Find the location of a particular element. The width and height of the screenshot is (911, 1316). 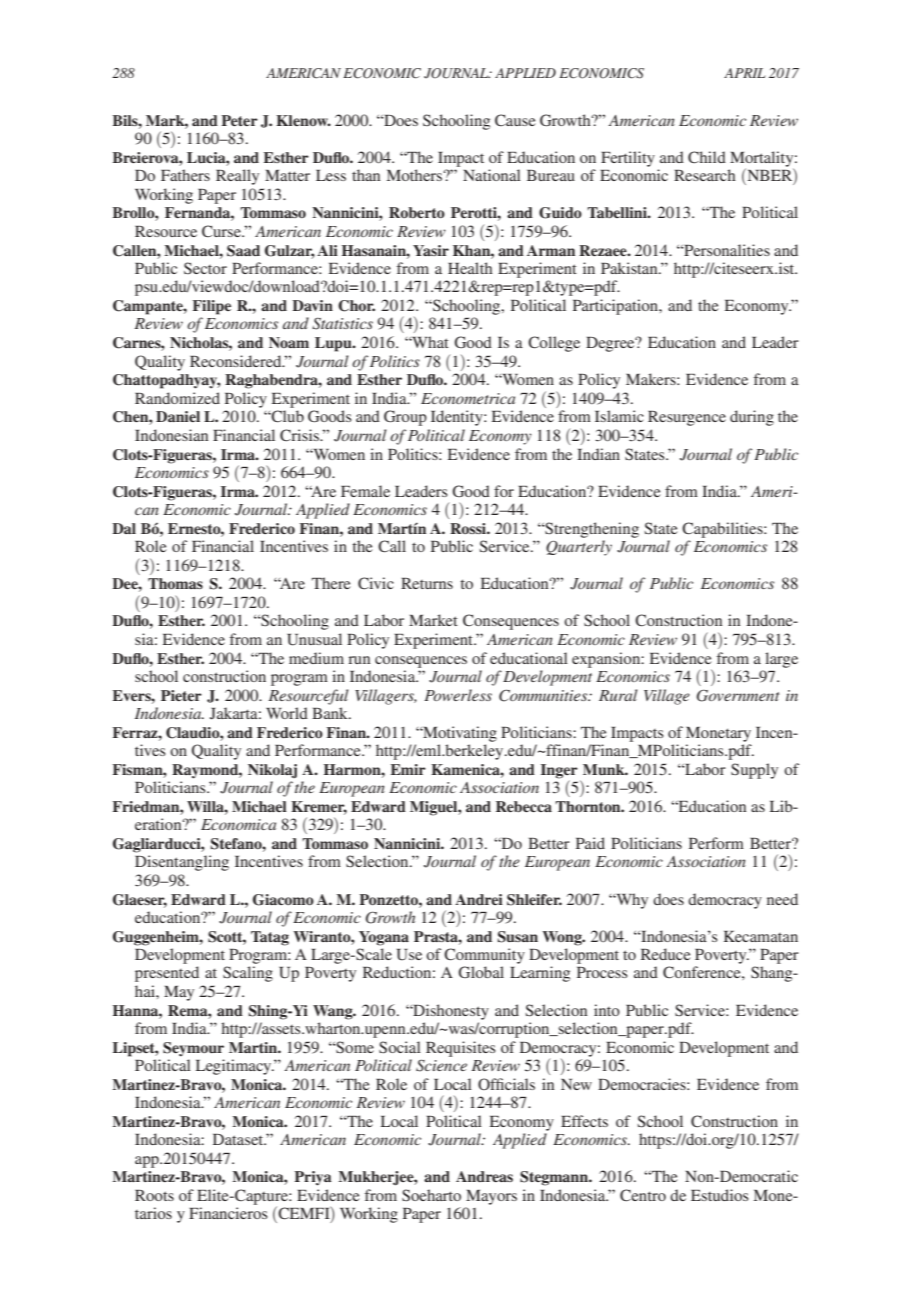

Returns is located at coordinates (427, 583).
